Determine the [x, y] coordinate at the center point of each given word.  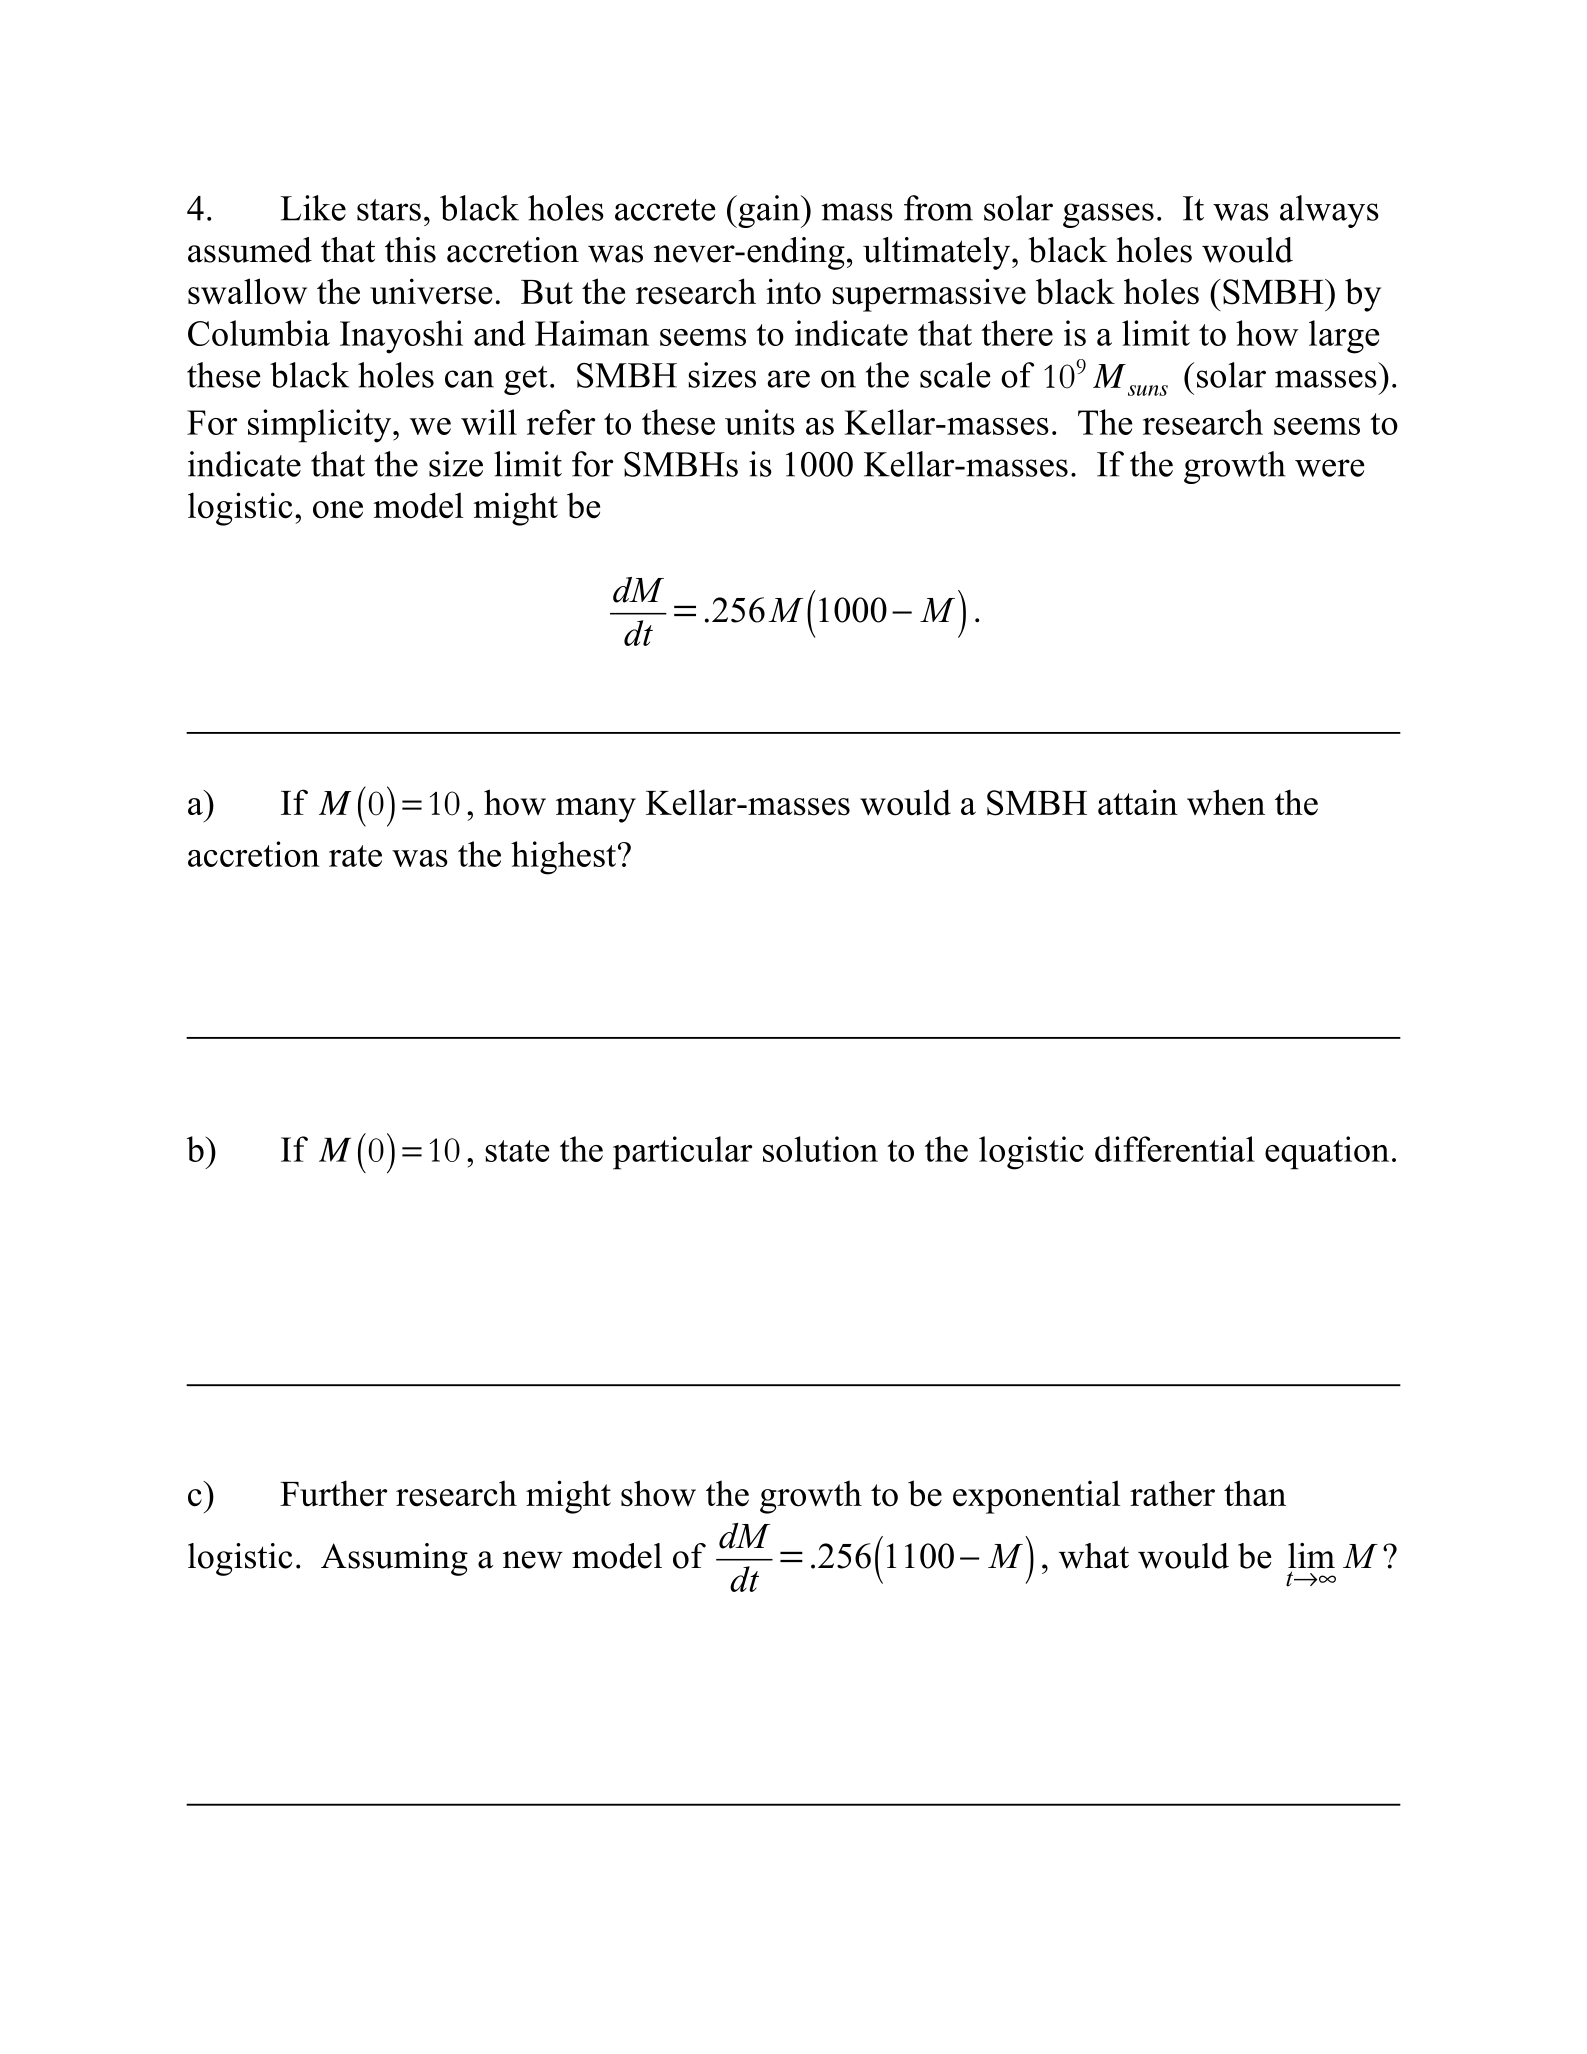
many [596, 810]
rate [355, 856]
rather [1172, 1493]
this [410, 250]
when [1226, 802]
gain [769, 211]
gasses [1108, 215]
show [658, 1493]
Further [333, 1493]
